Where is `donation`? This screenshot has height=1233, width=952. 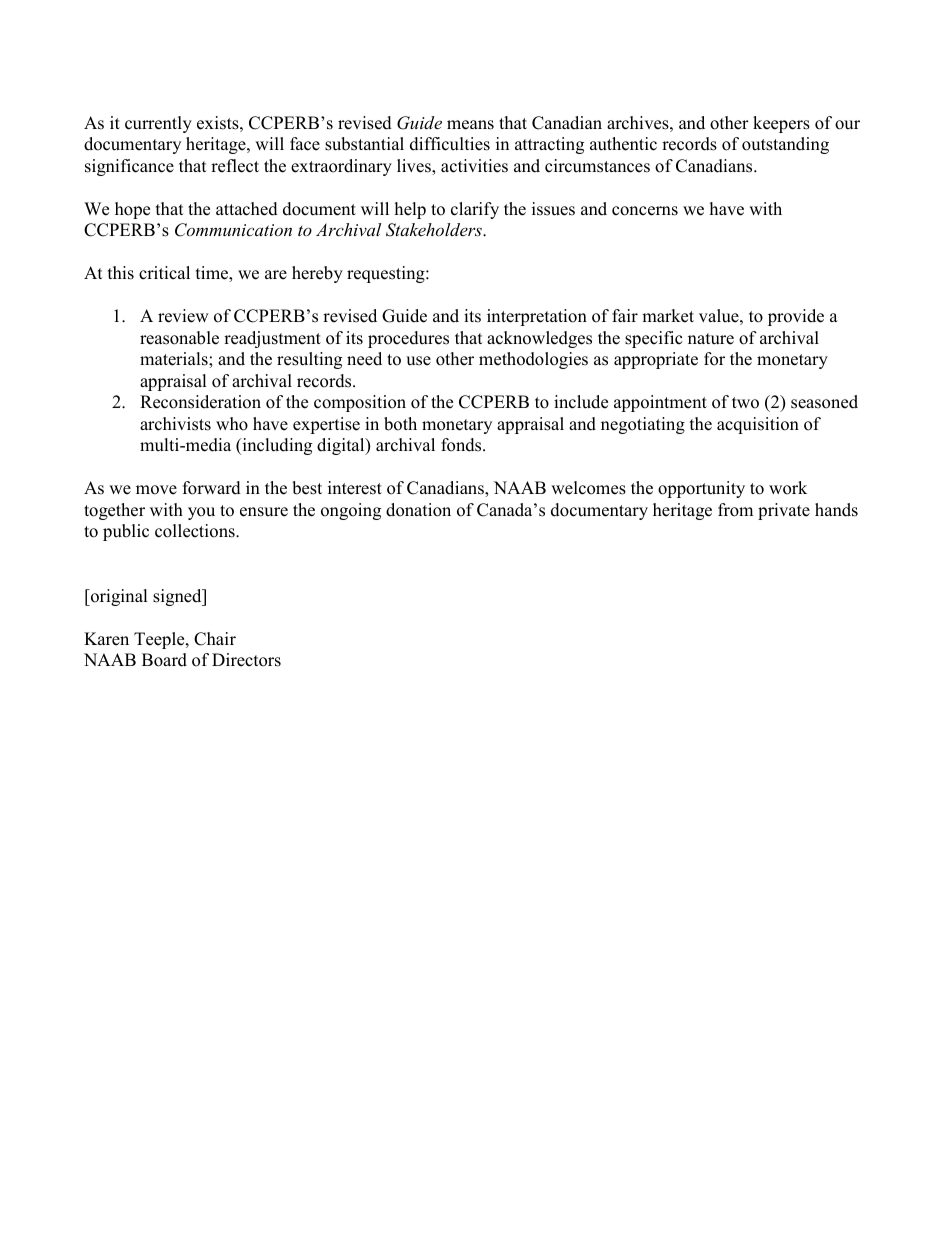
donation is located at coordinates (418, 510).
